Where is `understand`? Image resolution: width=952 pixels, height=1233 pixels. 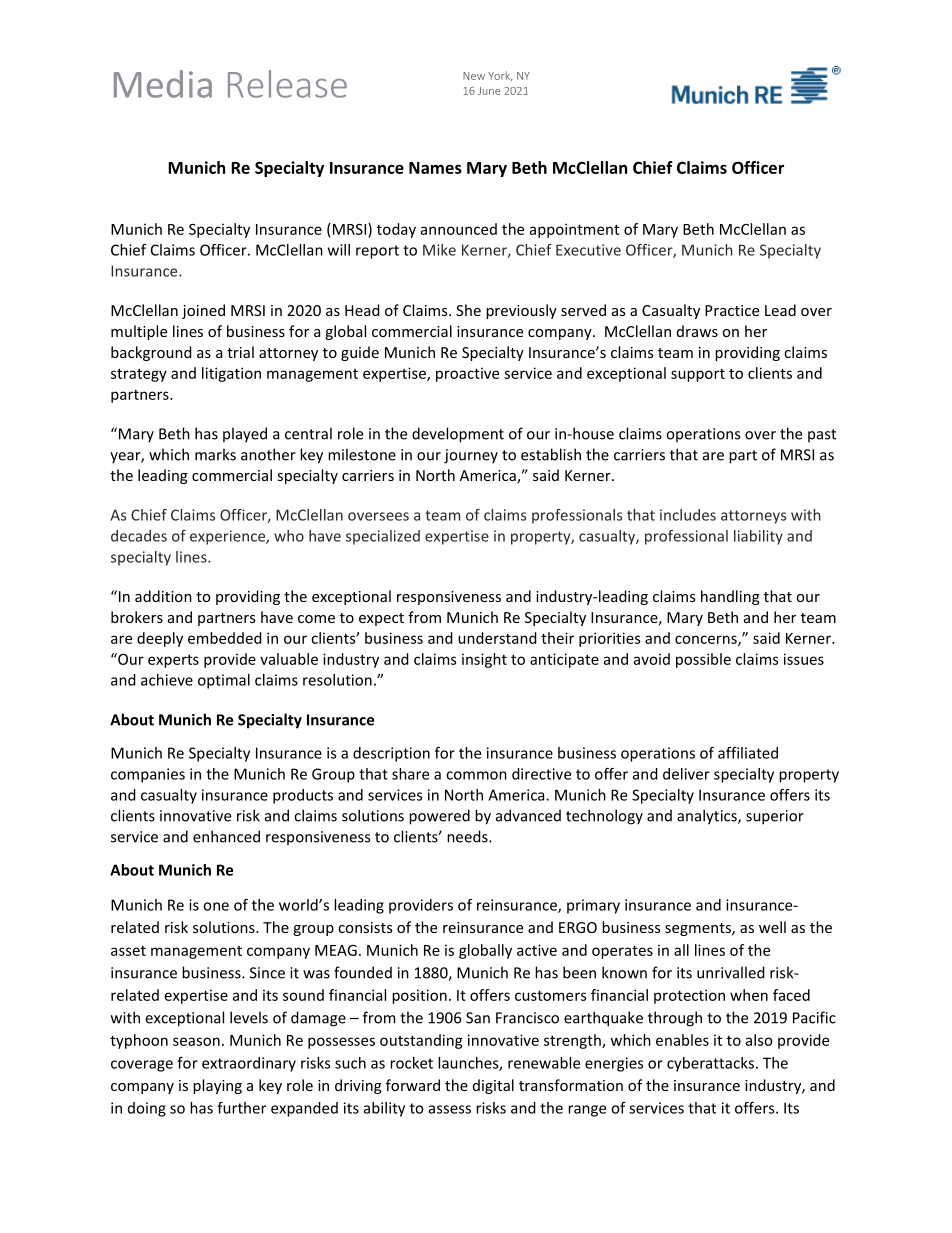 understand is located at coordinates (497, 638).
